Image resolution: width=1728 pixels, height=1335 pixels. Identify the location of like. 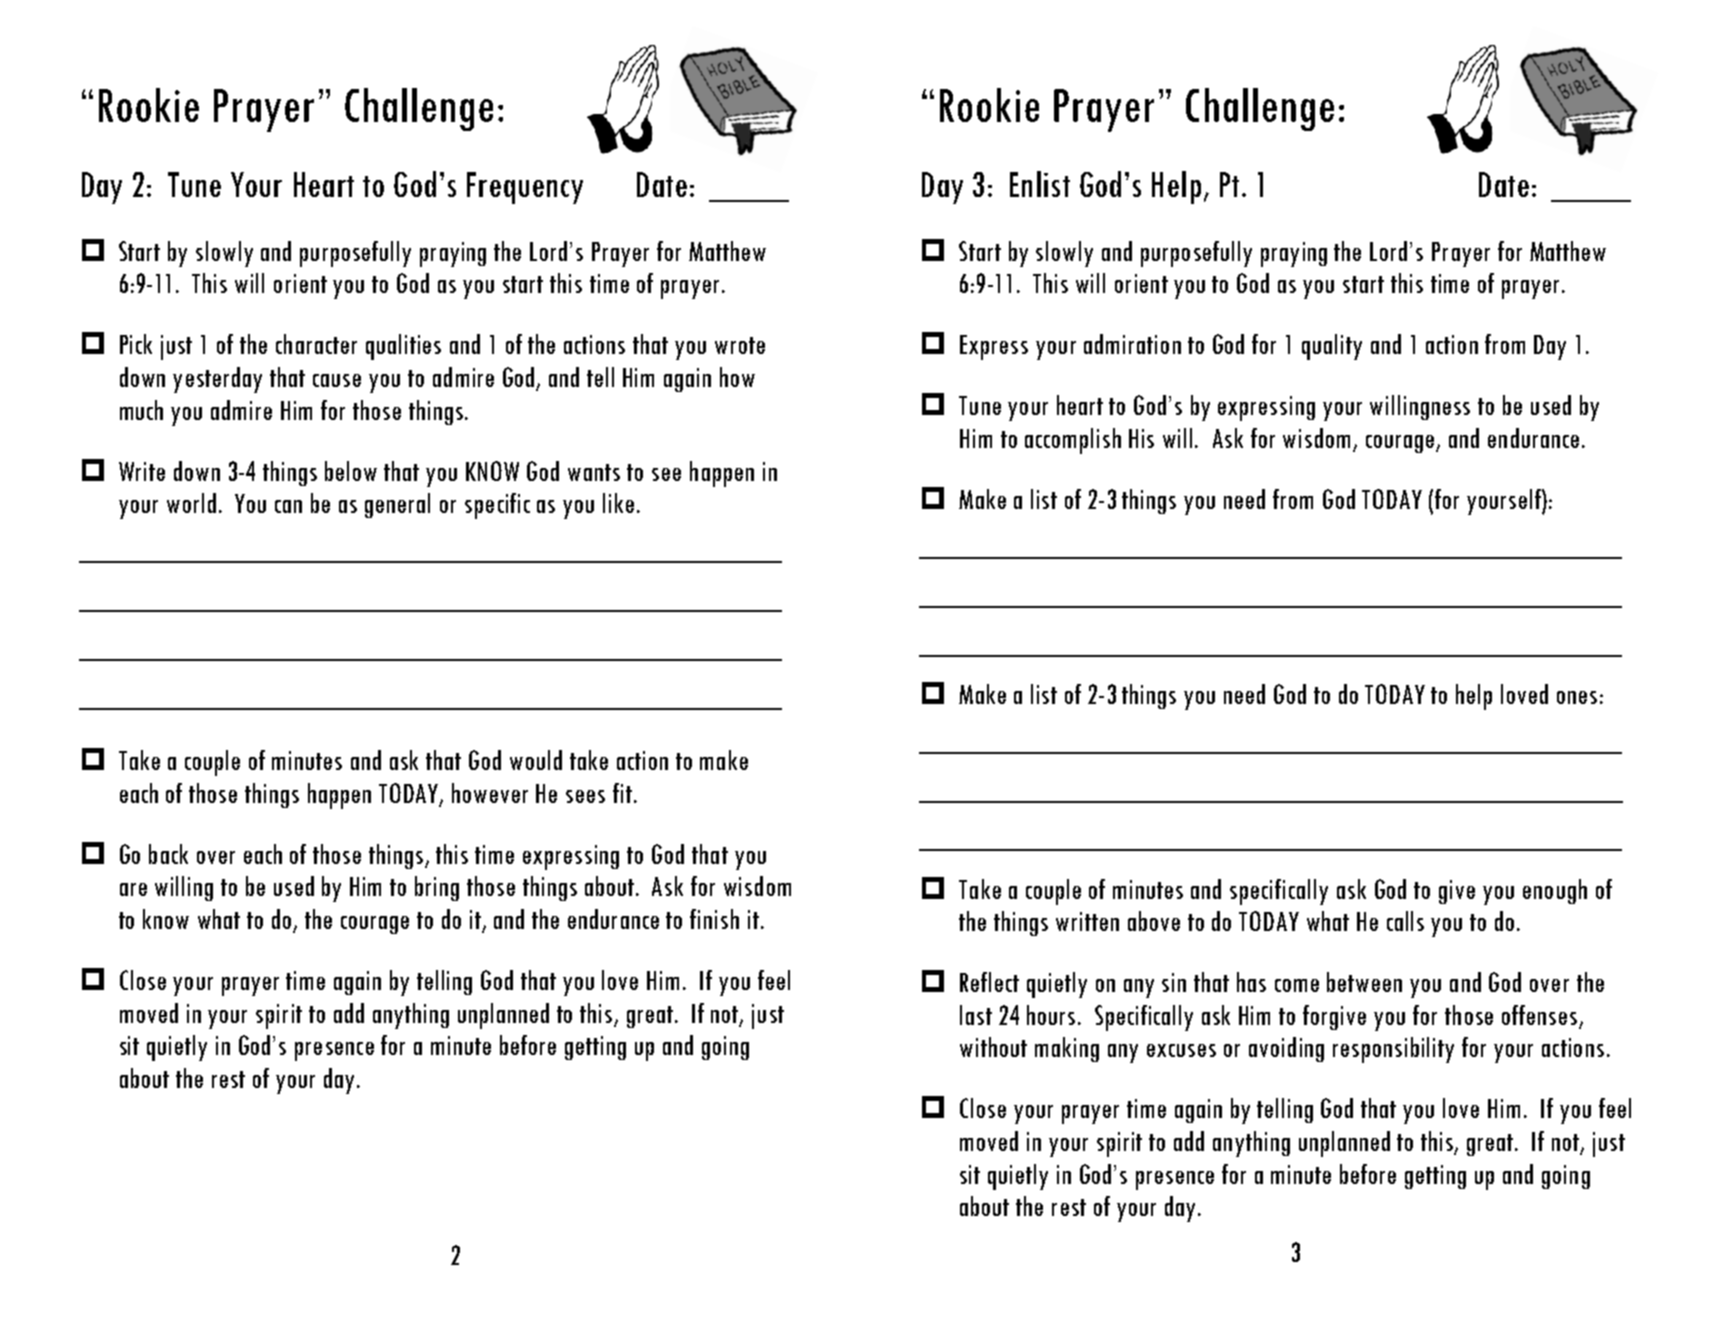
(618, 503).
